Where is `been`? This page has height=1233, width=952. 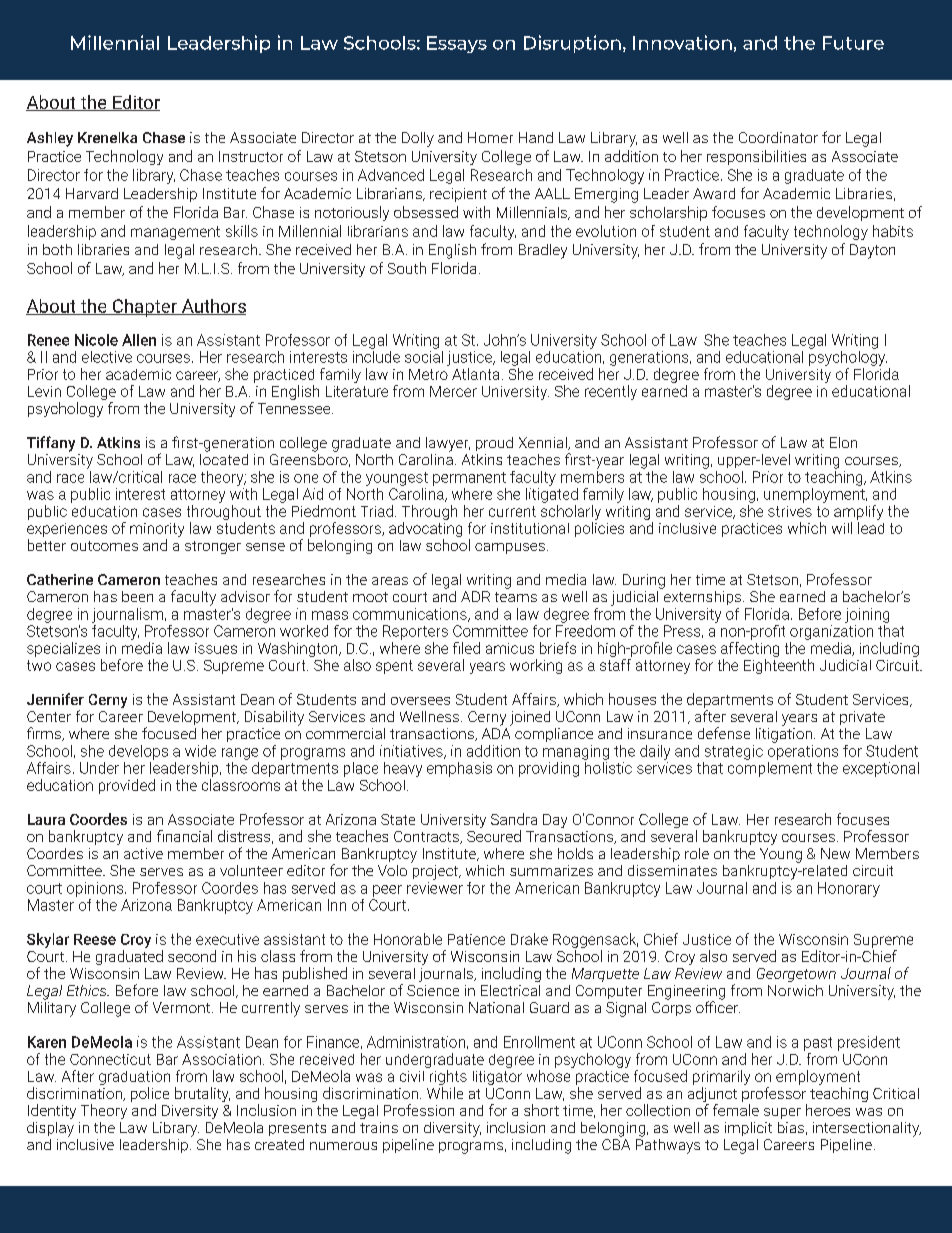
been is located at coordinates (137, 596).
